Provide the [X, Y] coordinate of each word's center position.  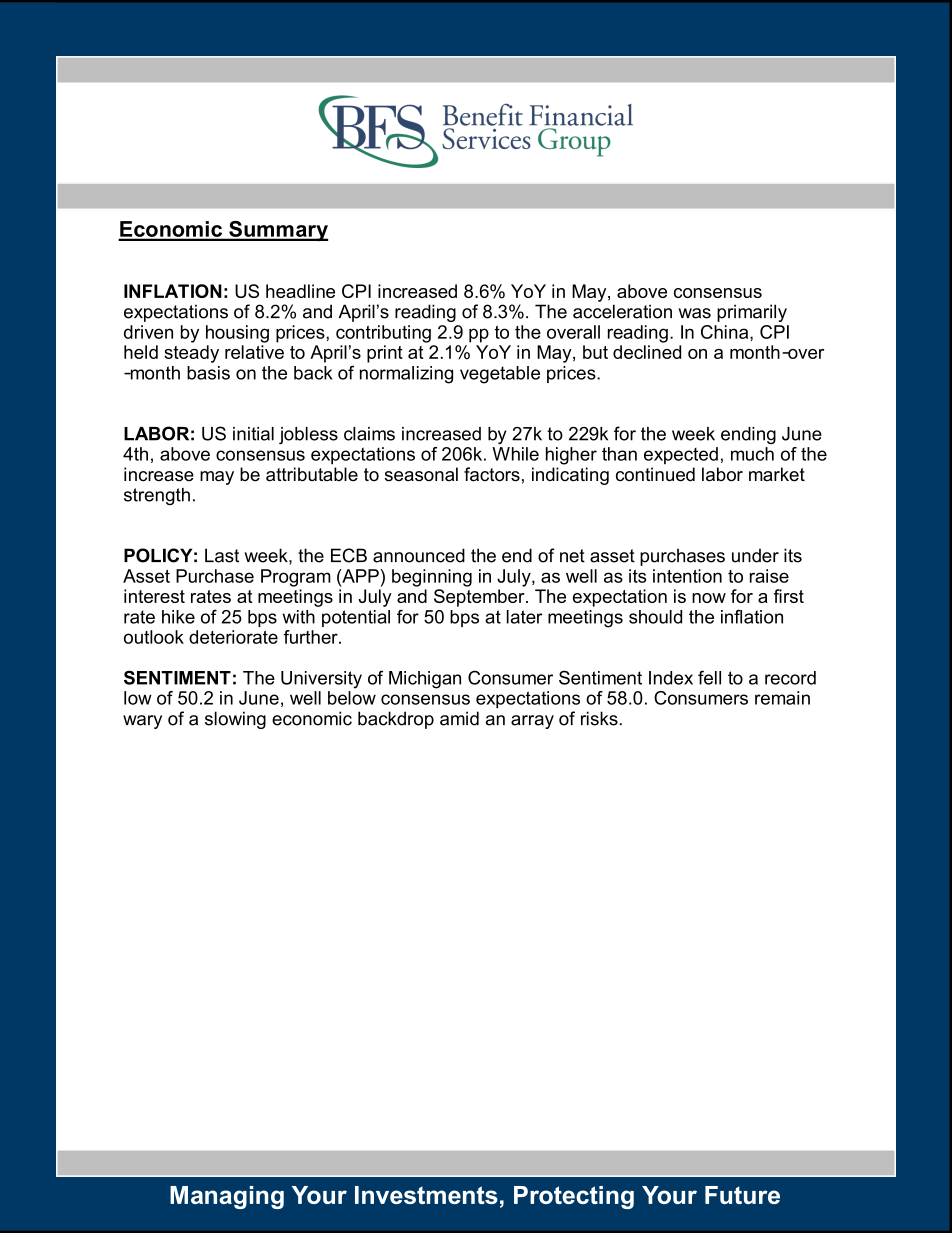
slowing [235, 720]
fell [709, 677]
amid [459, 718]
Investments [426, 1195]
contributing [383, 334]
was [694, 313]
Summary [277, 231]
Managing [227, 1197]
